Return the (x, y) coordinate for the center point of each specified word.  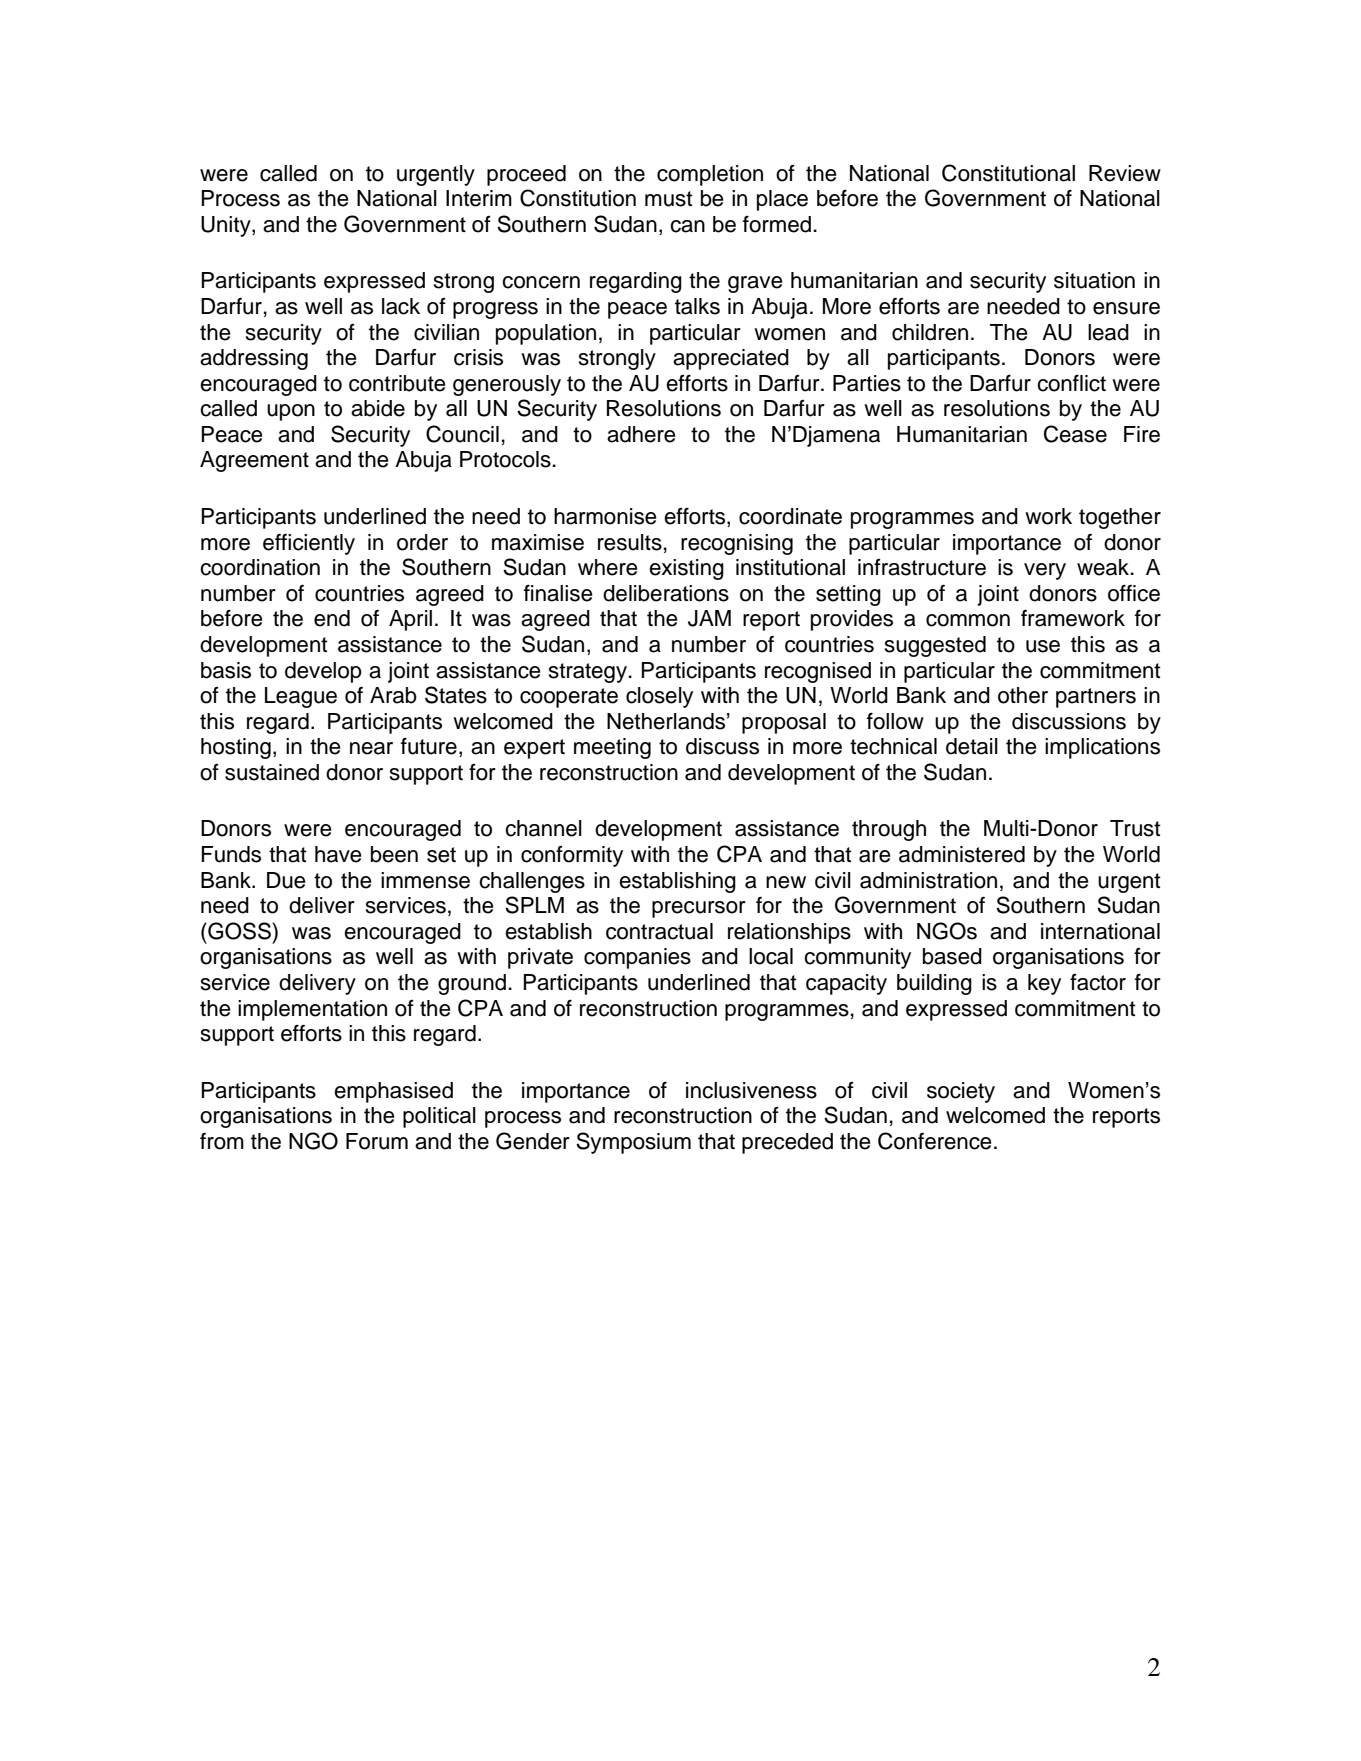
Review (1125, 173)
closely (659, 697)
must (668, 199)
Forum (377, 1141)
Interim (479, 198)
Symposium (633, 1143)
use (1043, 646)
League (301, 697)
